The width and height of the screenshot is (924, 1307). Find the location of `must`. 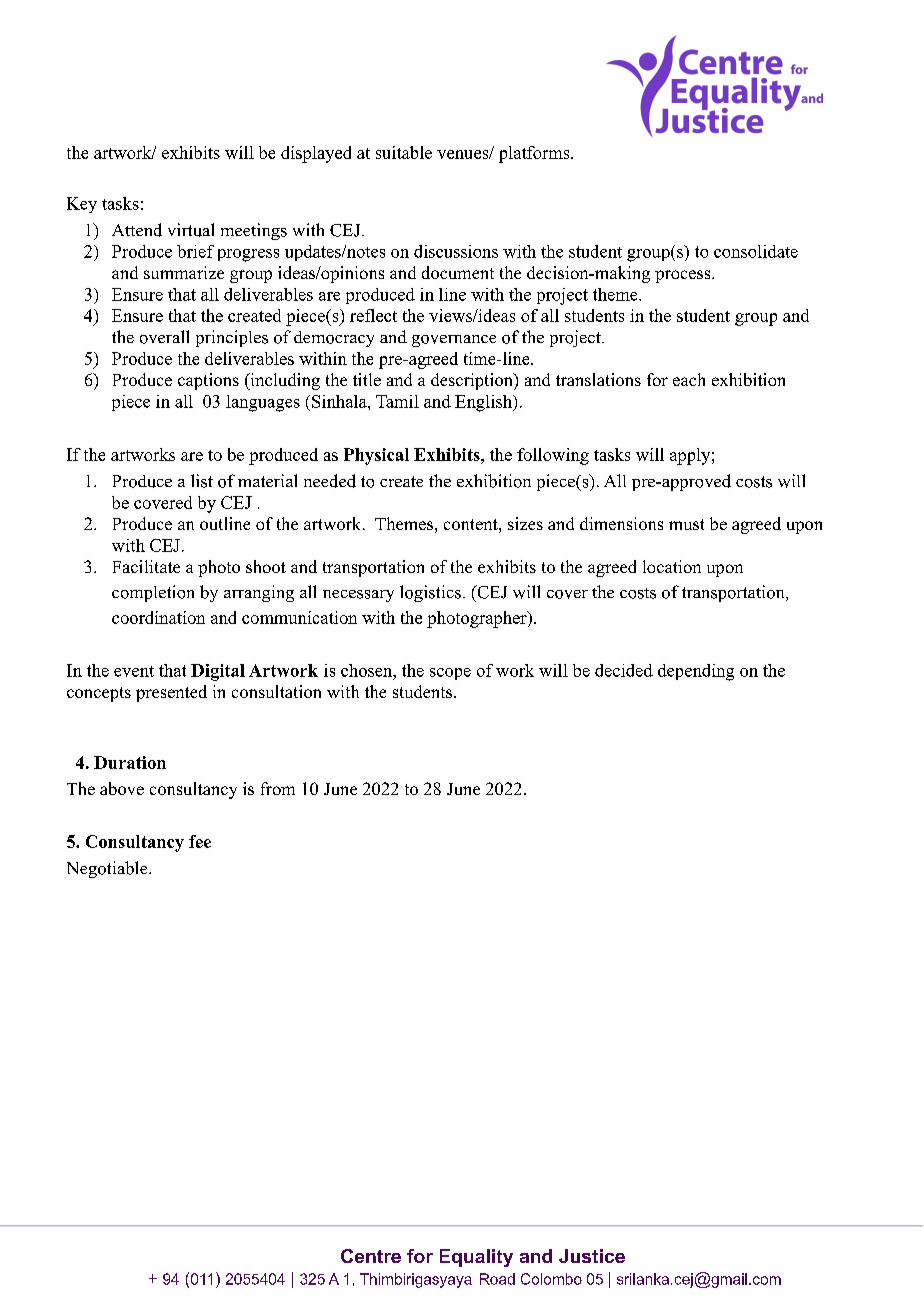

must is located at coordinates (686, 524).
